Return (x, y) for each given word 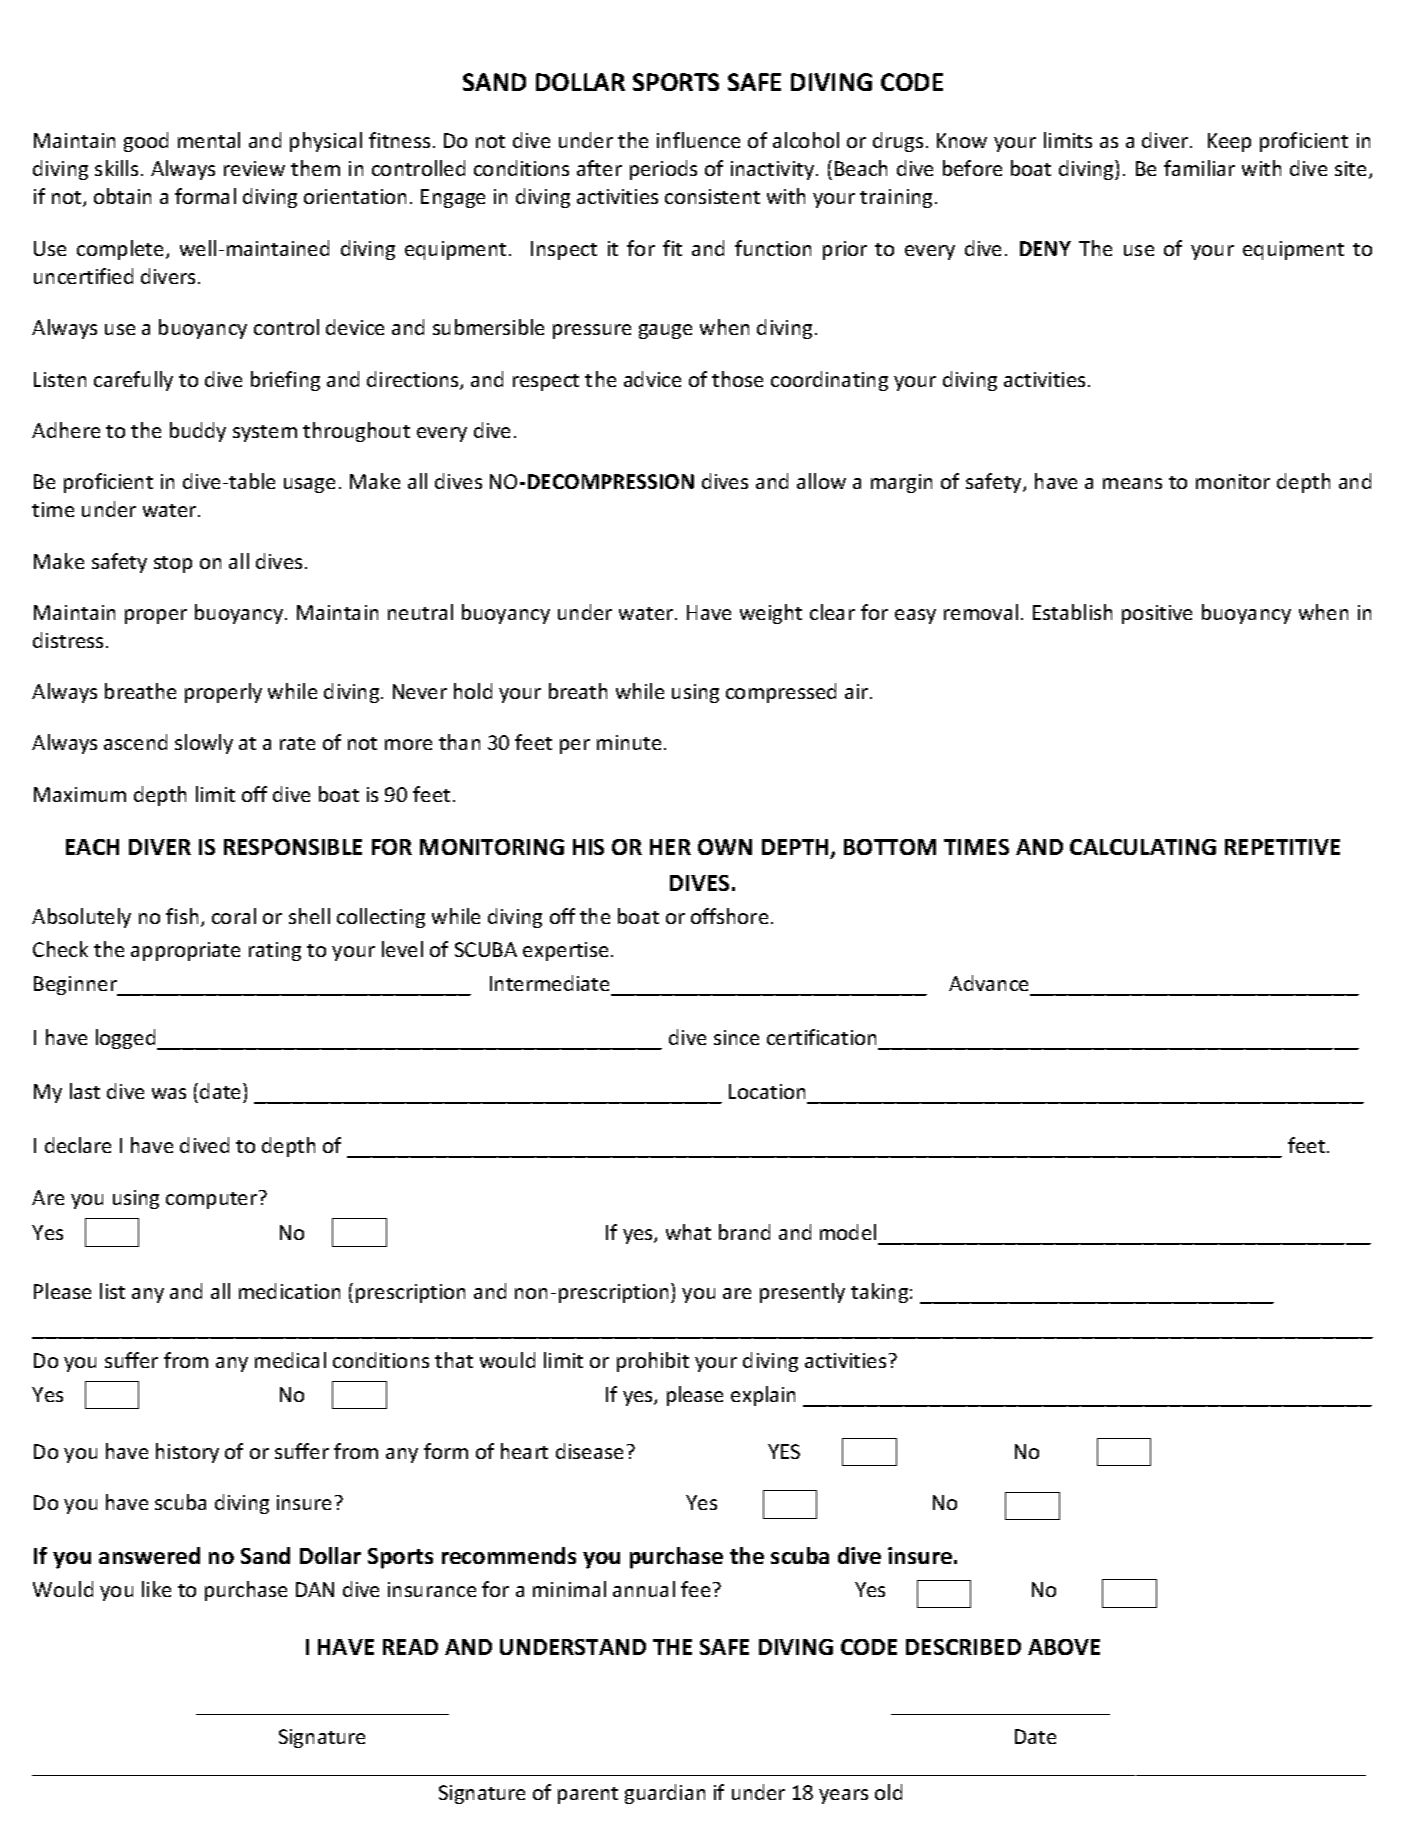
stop (173, 564)
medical (290, 1360)
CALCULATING (1143, 847)
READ (410, 1647)
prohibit (653, 1362)
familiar (1199, 168)
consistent (712, 196)
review (254, 168)
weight (771, 614)
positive (1157, 614)
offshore (729, 916)
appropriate (185, 951)
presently (802, 1293)
